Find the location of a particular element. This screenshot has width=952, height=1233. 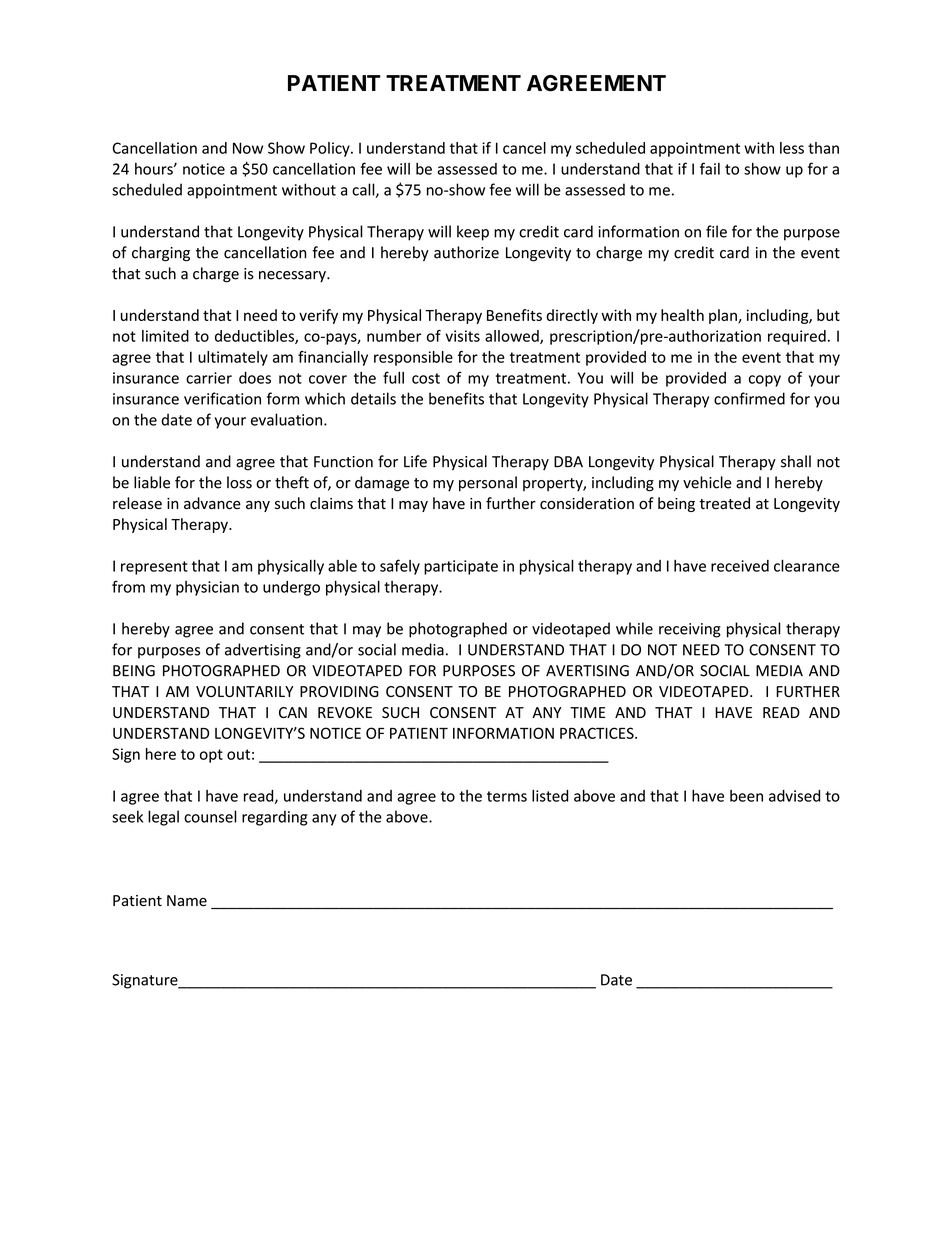

advance is located at coordinates (212, 503).
